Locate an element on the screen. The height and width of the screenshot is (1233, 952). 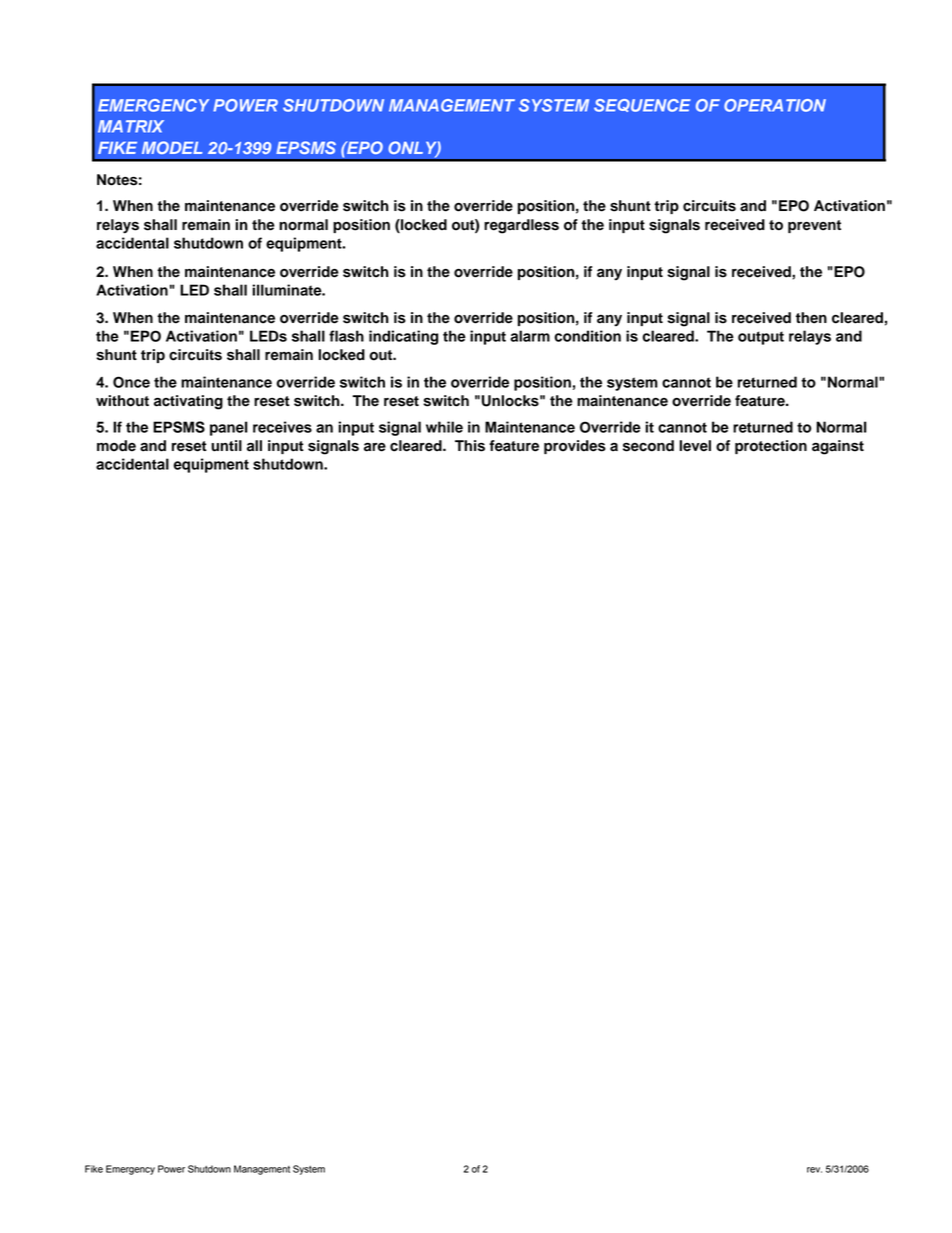
OPERATION is located at coordinates (775, 105).
